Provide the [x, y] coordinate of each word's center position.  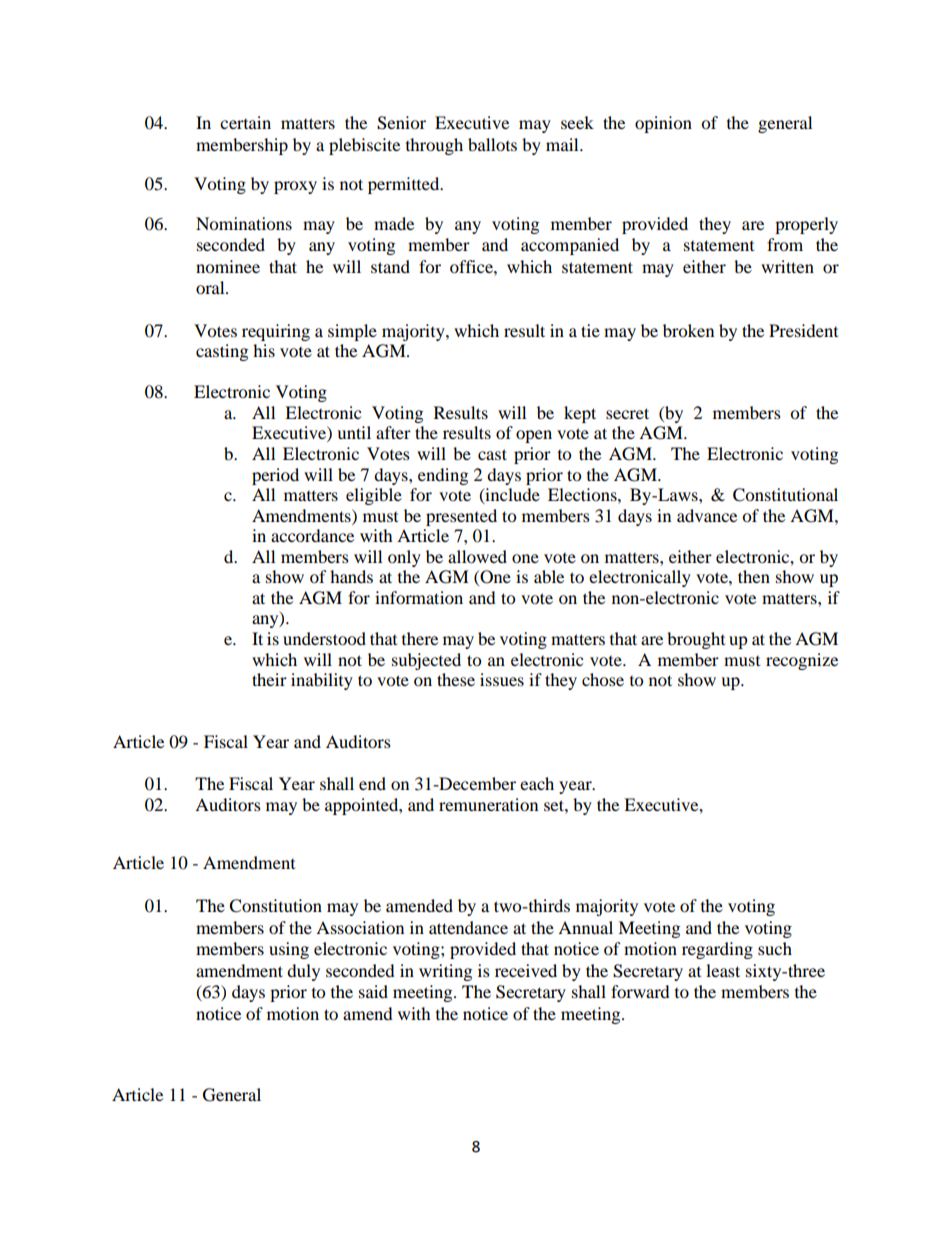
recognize [802, 661]
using [289, 950]
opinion [663, 124]
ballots [492, 144]
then [754, 576]
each [537, 783]
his [264, 350]
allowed [477, 556]
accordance [312, 535]
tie [590, 330]
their [269, 679]
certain [245, 122]
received [526, 970]
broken [688, 330]
